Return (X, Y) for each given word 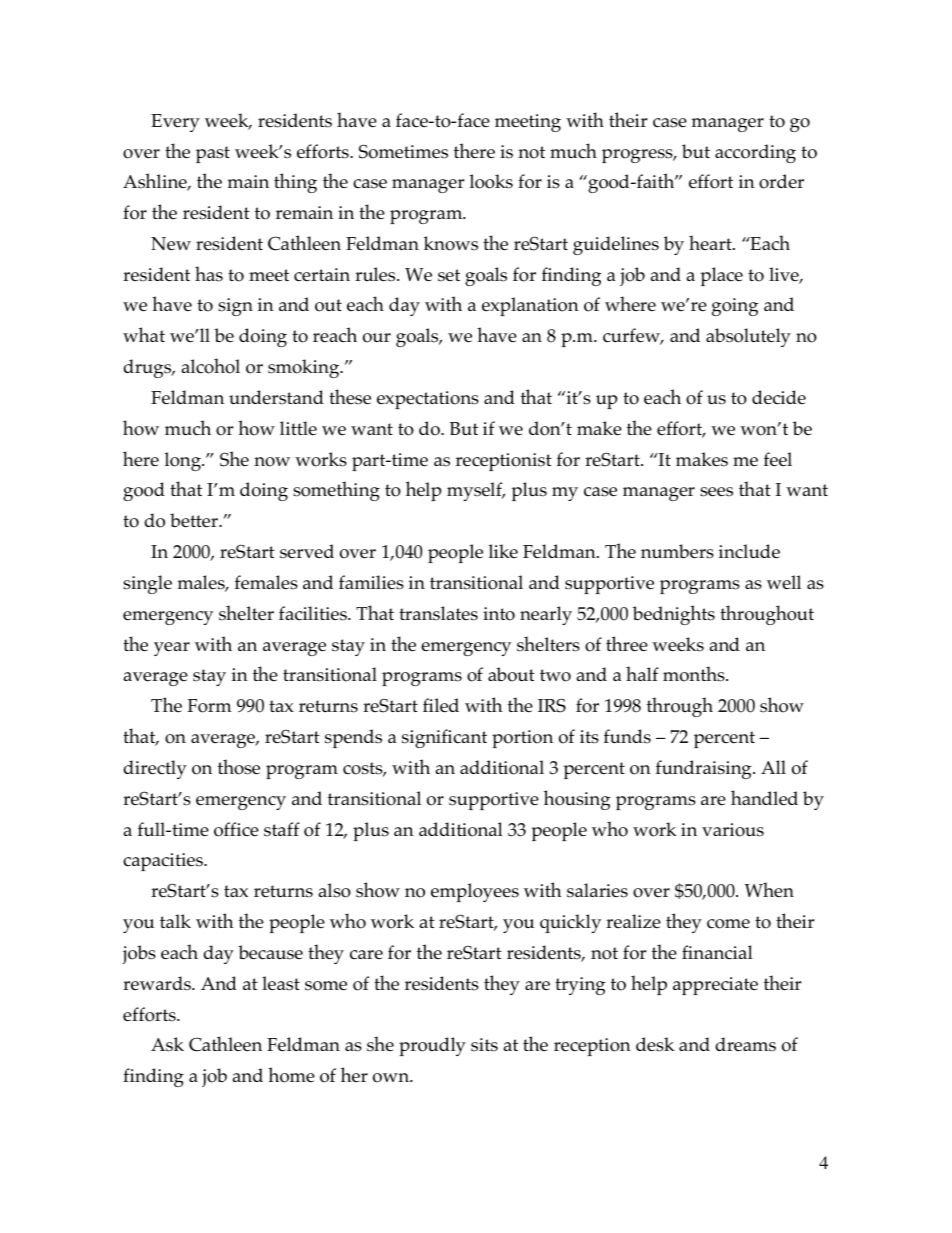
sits (484, 1045)
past (213, 154)
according (755, 153)
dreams (745, 1044)
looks (491, 181)
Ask (167, 1044)
